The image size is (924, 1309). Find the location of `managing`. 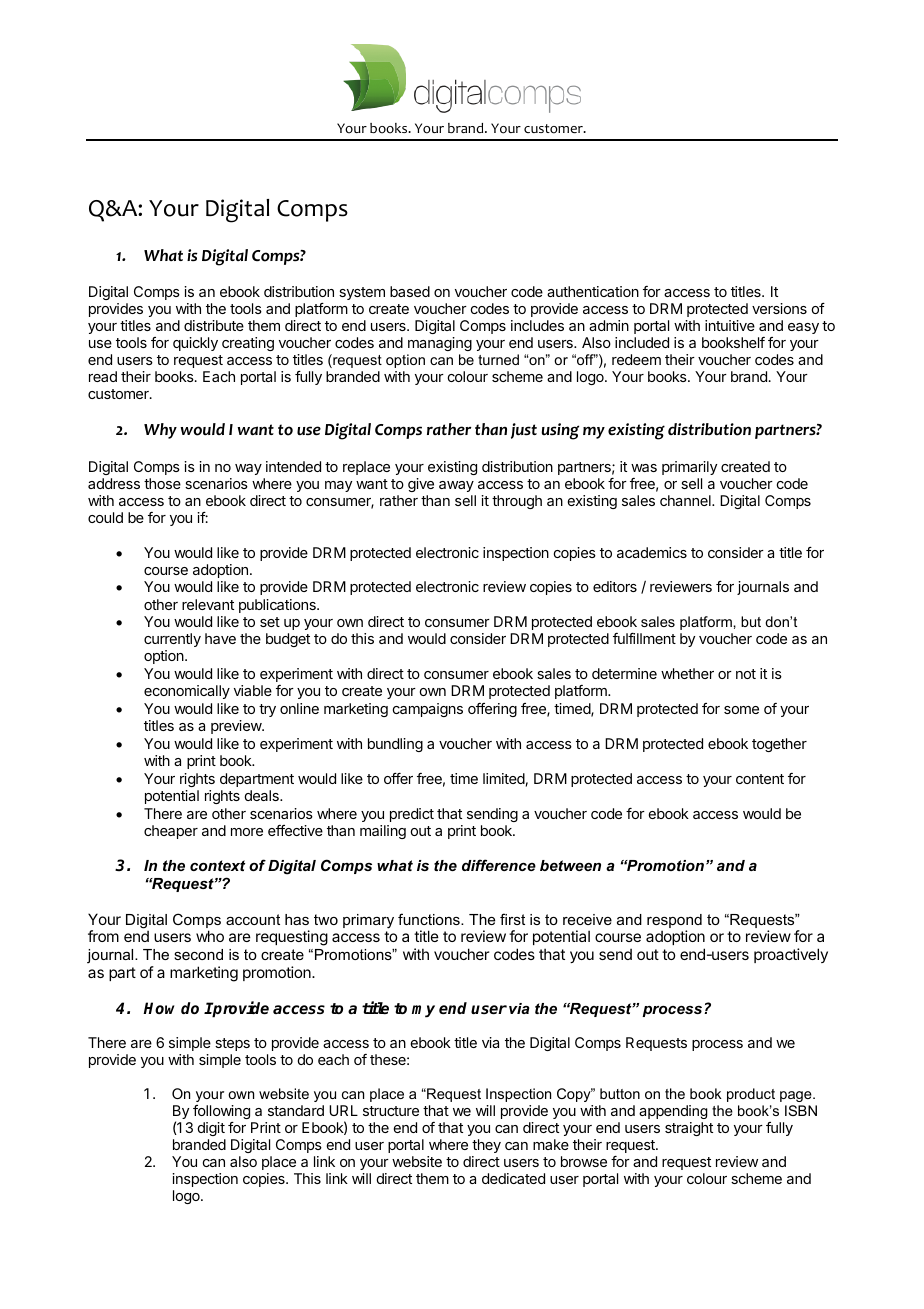

managing is located at coordinates (440, 344).
